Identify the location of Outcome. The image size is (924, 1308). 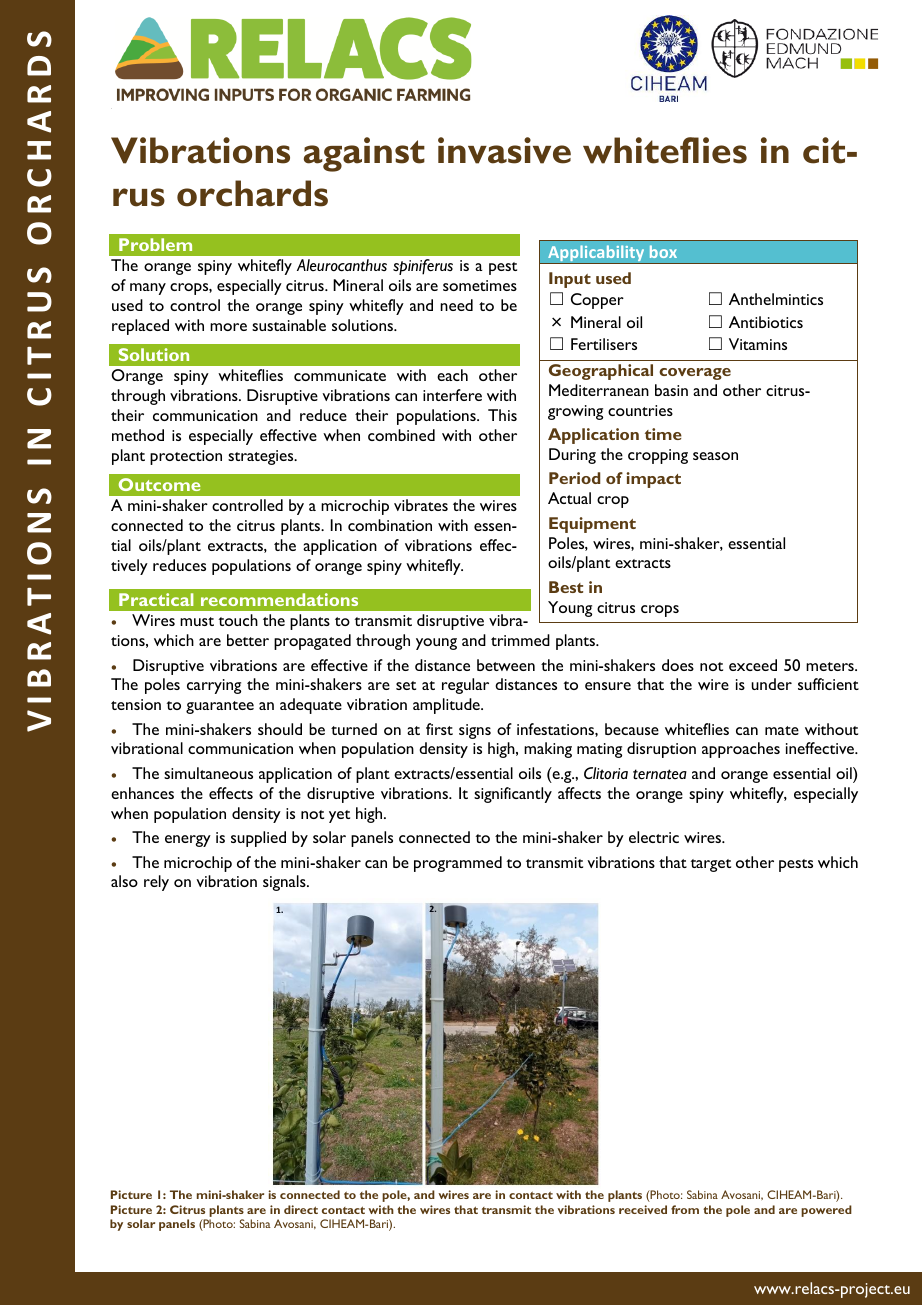
(159, 484).
